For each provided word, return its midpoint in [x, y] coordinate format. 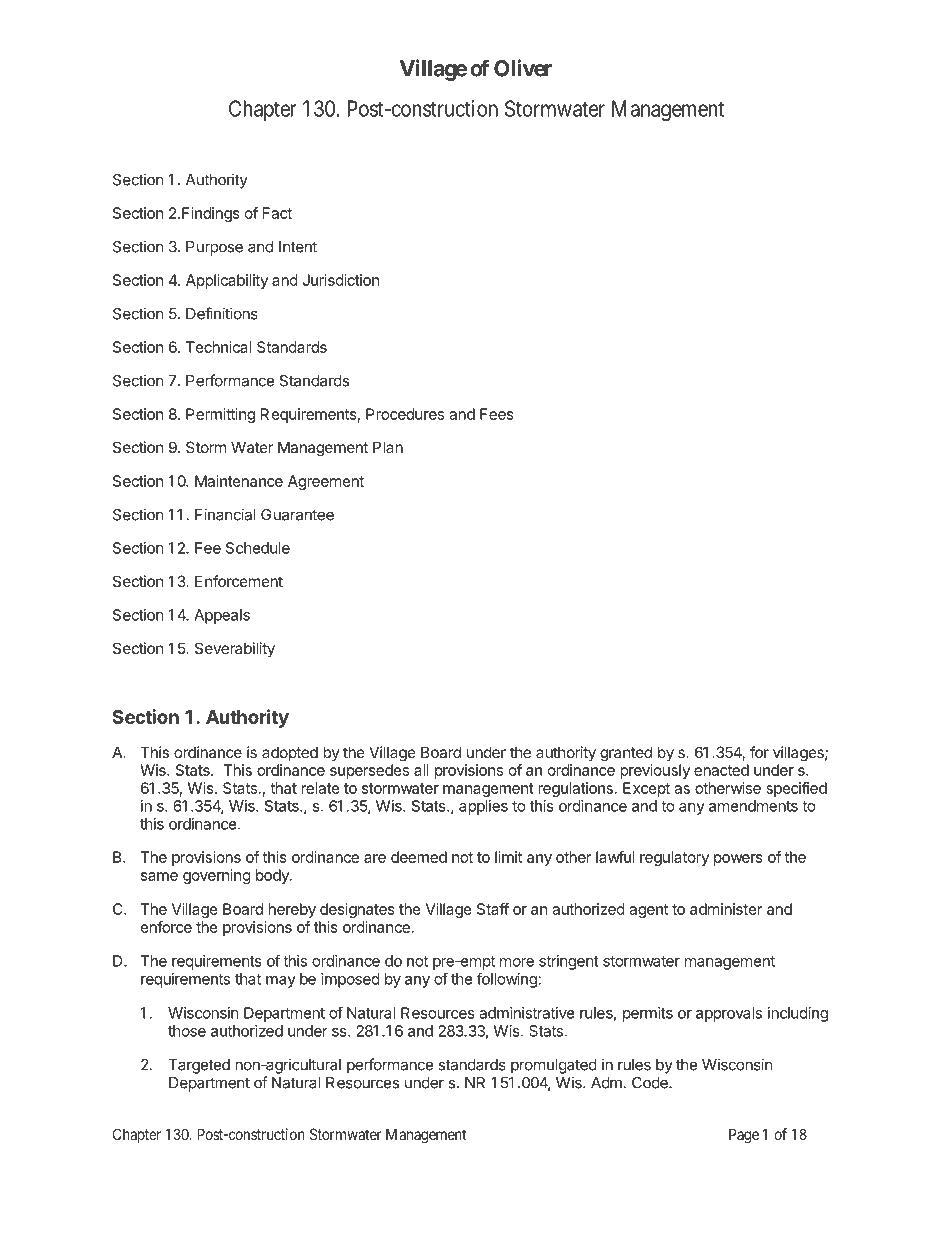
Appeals [222, 616]
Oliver [523, 68]
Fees [497, 414]
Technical [218, 347]
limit [508, 857]
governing [217, 876]
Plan [388, 447]
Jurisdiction [341, 280]
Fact [277, 213]
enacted [721, 770]
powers [738, 860]
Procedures [405, 414]
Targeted [199, 1066]
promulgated [554, 1066]
